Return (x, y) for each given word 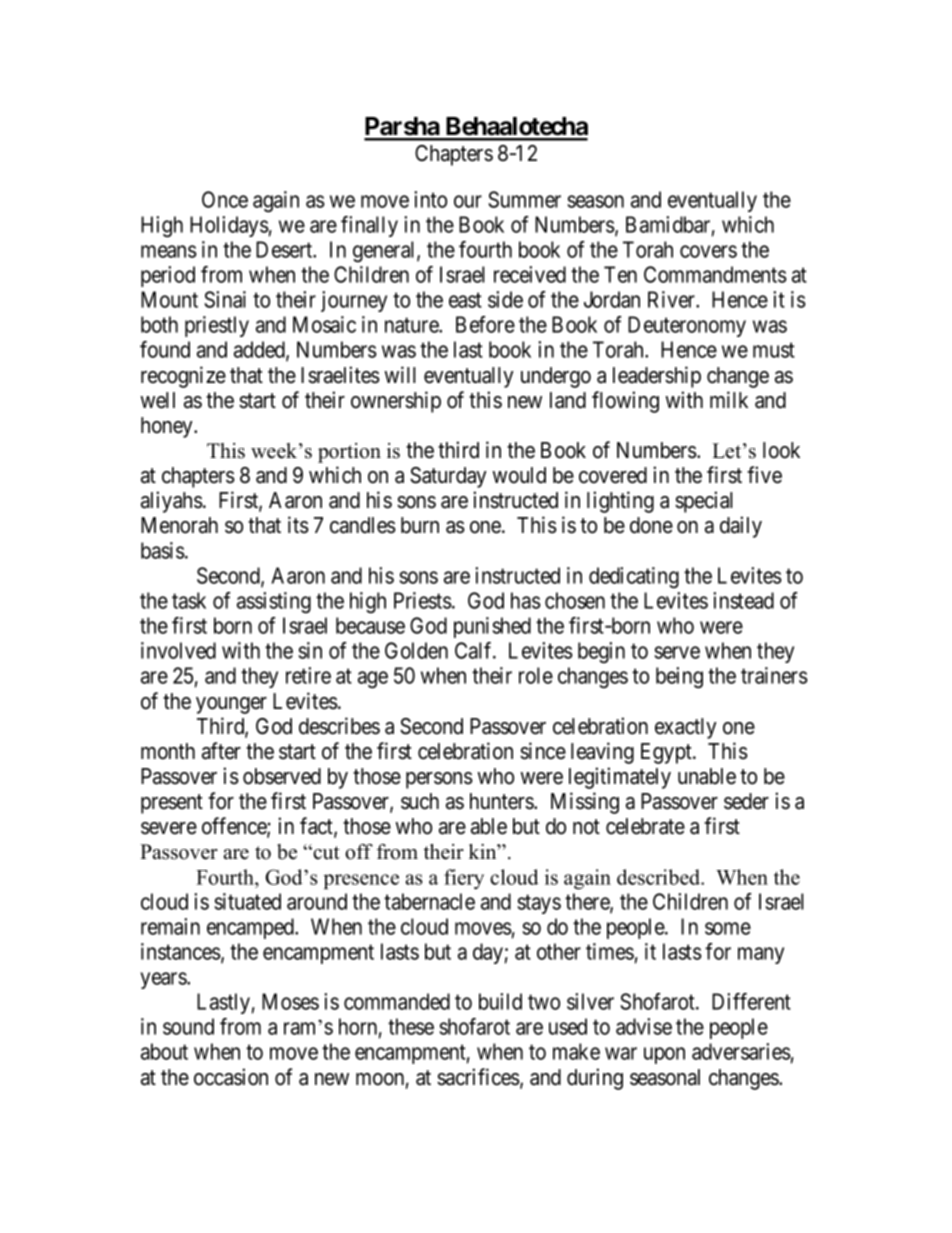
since (543, 751)
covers (708, 251)
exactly (686, 728)
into (430, 199)
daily (741, 527)
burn (420, 525)
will (400, 374)
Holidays (229, 226)
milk (729, 399)
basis (163, 550)
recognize (183, 377)
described (660, 877)
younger (231, 705)
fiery (464, 879)
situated (247, 901)
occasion (231, 1077)
